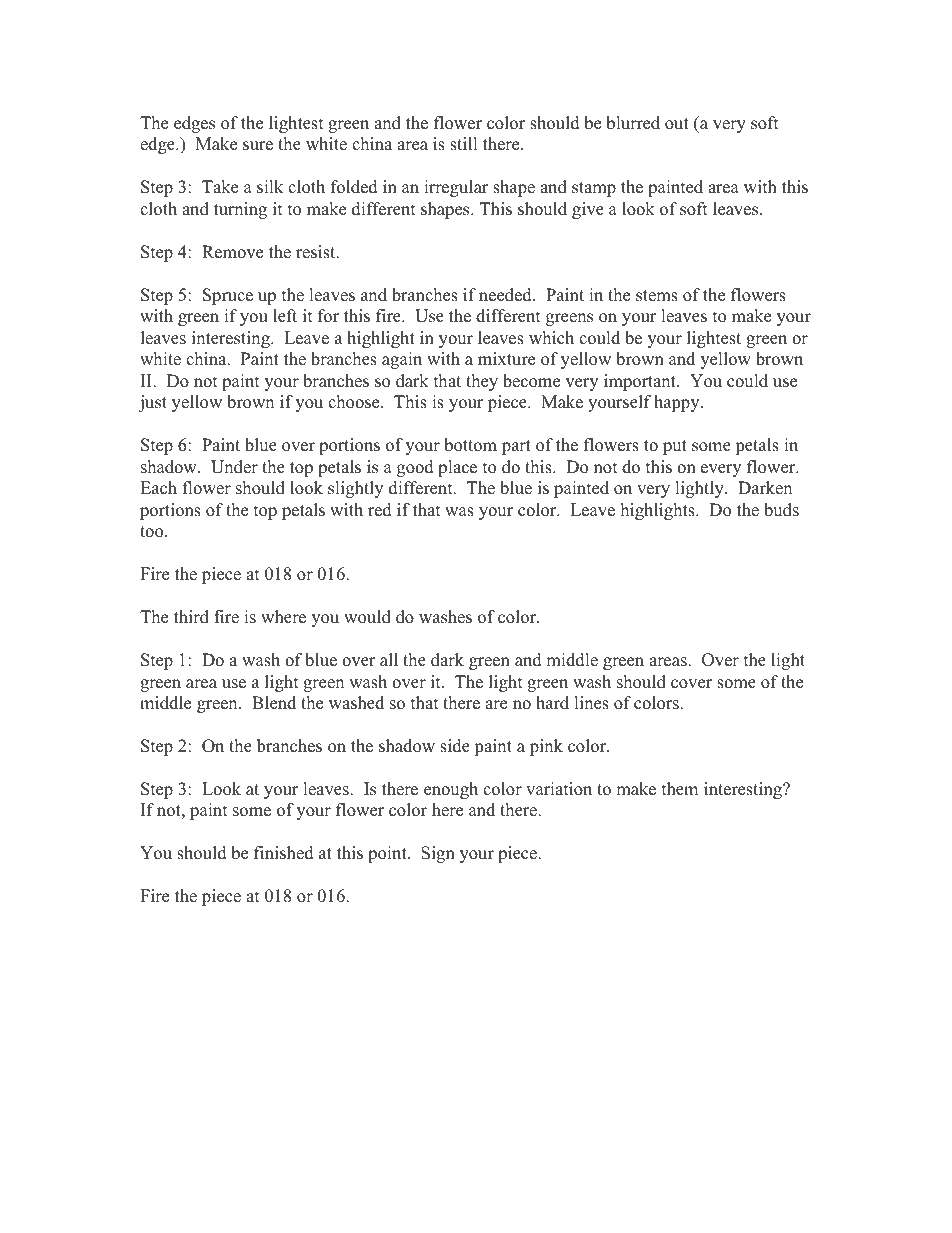 The image size is (952, 1233). Describe the element at coordinates (191, 617) in the screenshot. I see `third` at that location.
